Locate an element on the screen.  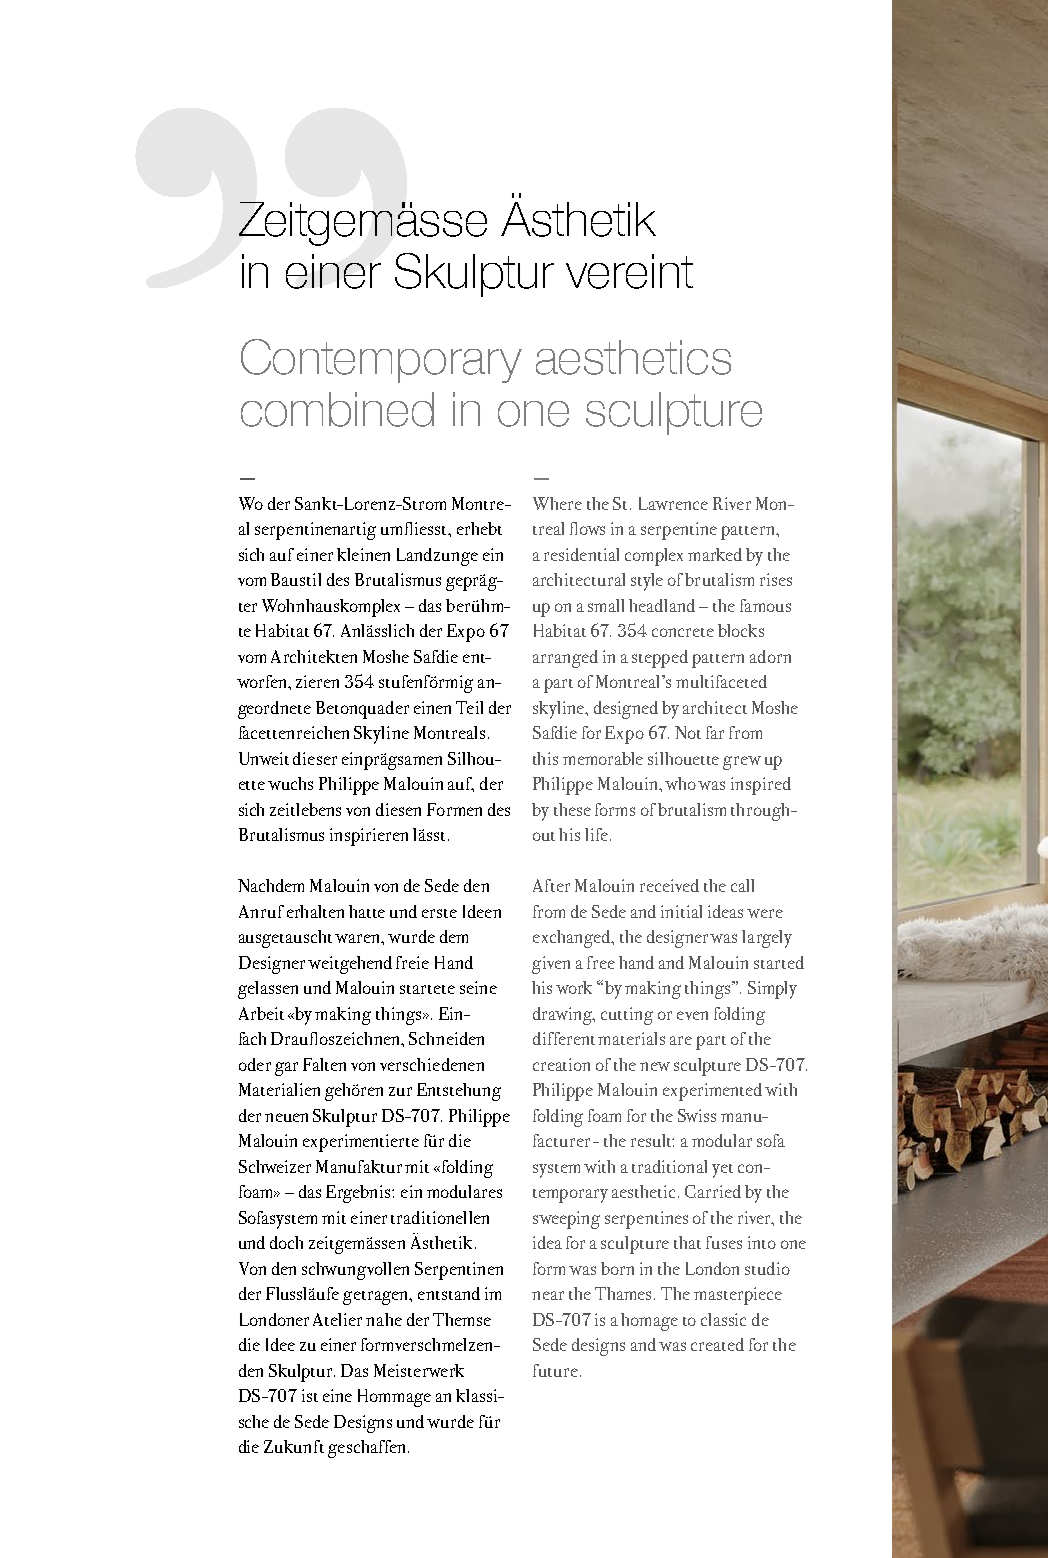
Lawrence is located at coordinates (673, 503).
